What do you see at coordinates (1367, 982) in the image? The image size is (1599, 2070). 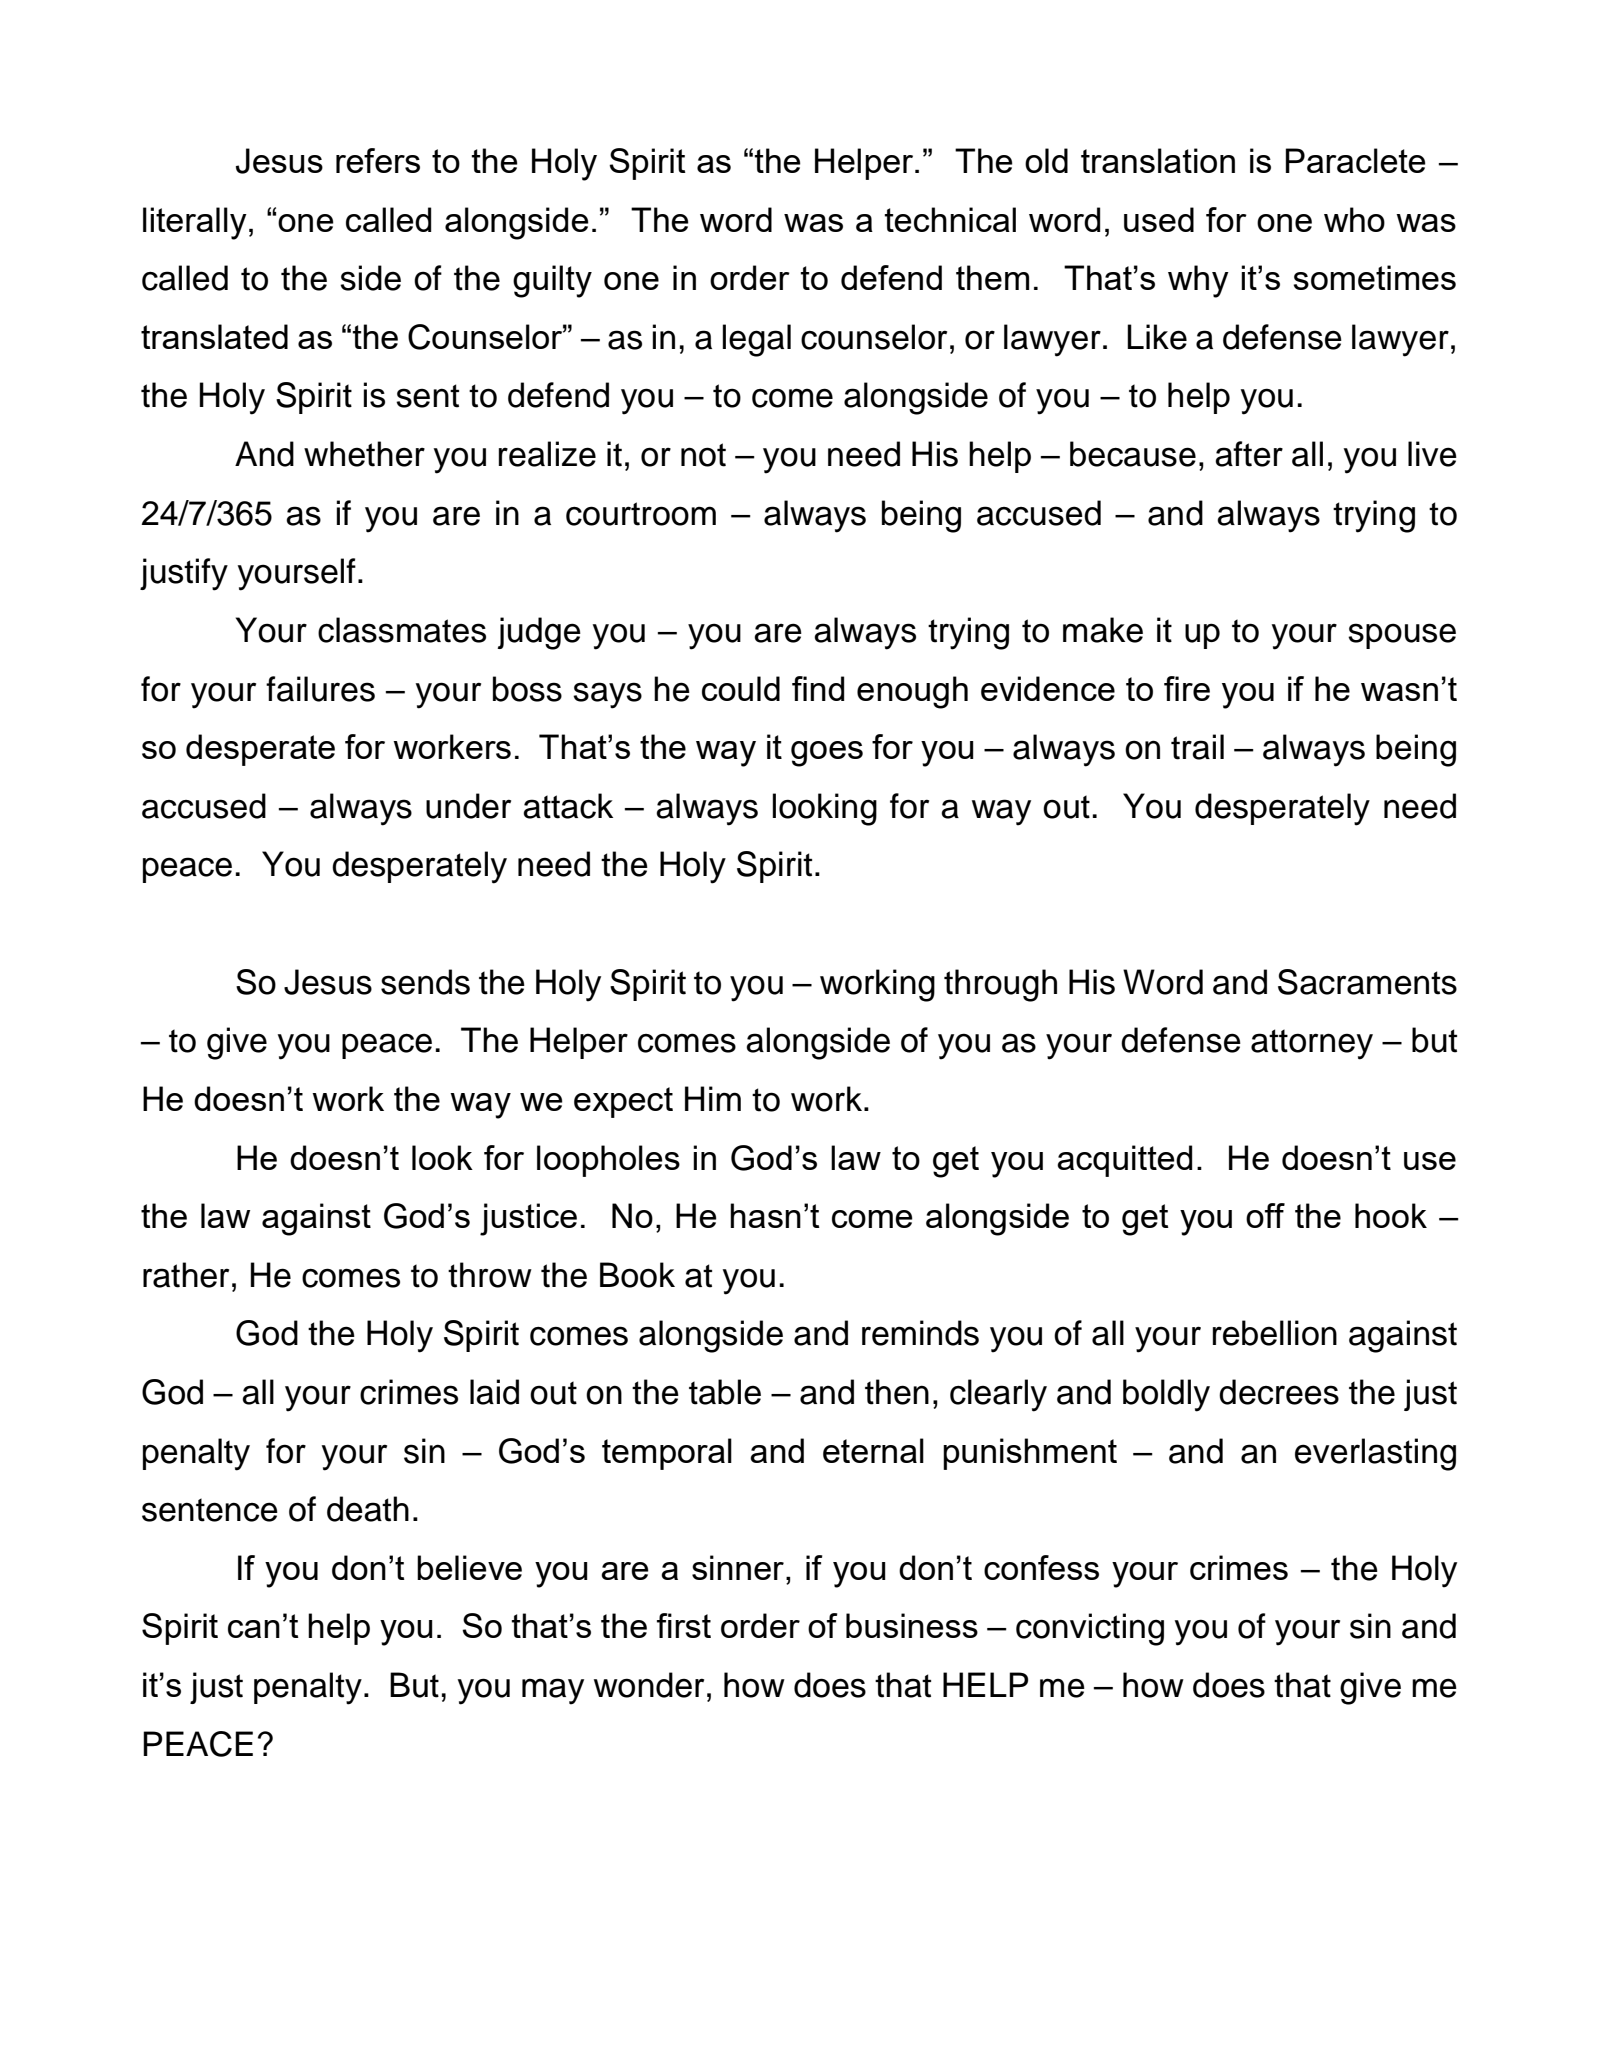 I see `Sacraments` at bounding box center [1367, 982].
